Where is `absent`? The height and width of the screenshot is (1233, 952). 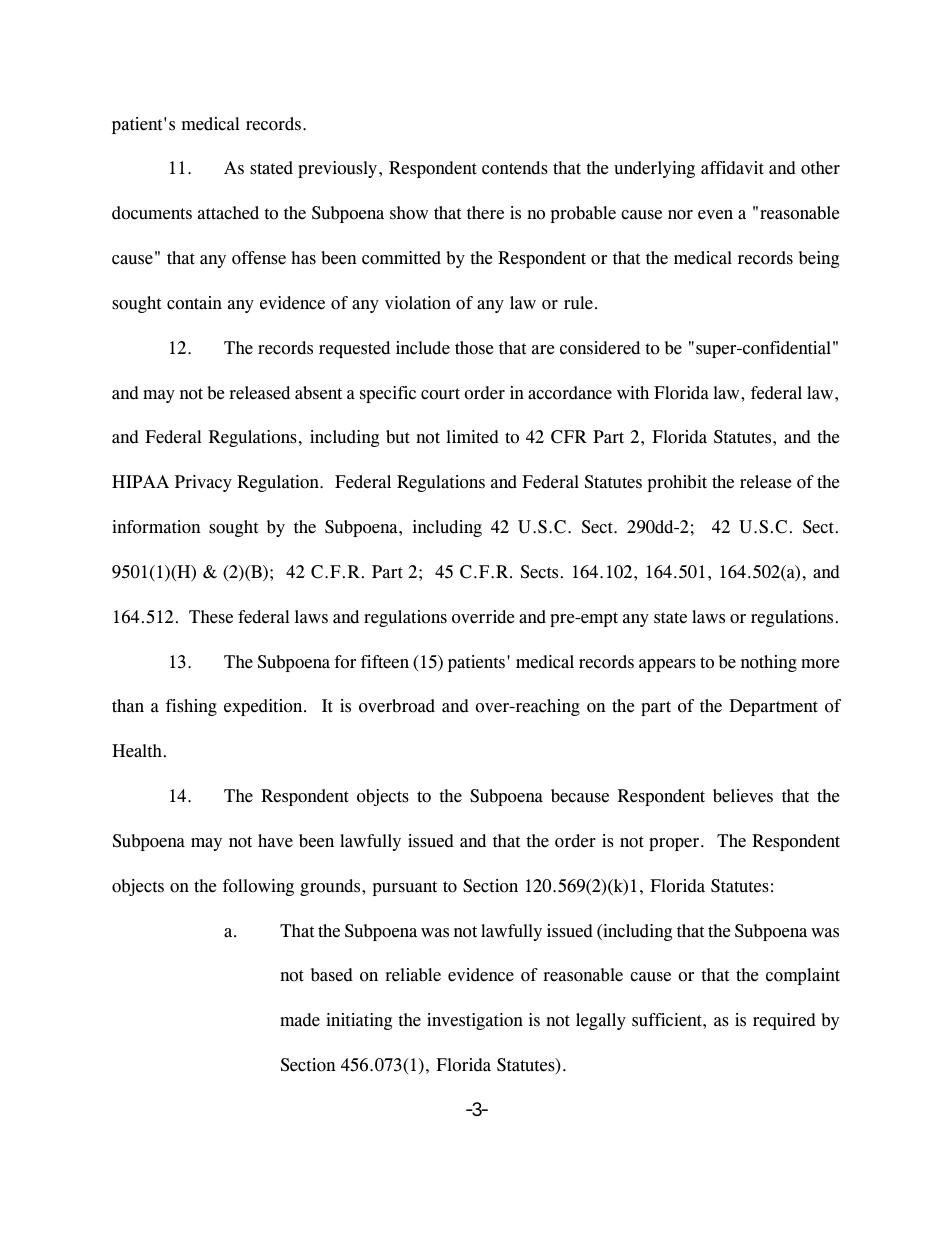
absent is located at coordinates (318, 393).
